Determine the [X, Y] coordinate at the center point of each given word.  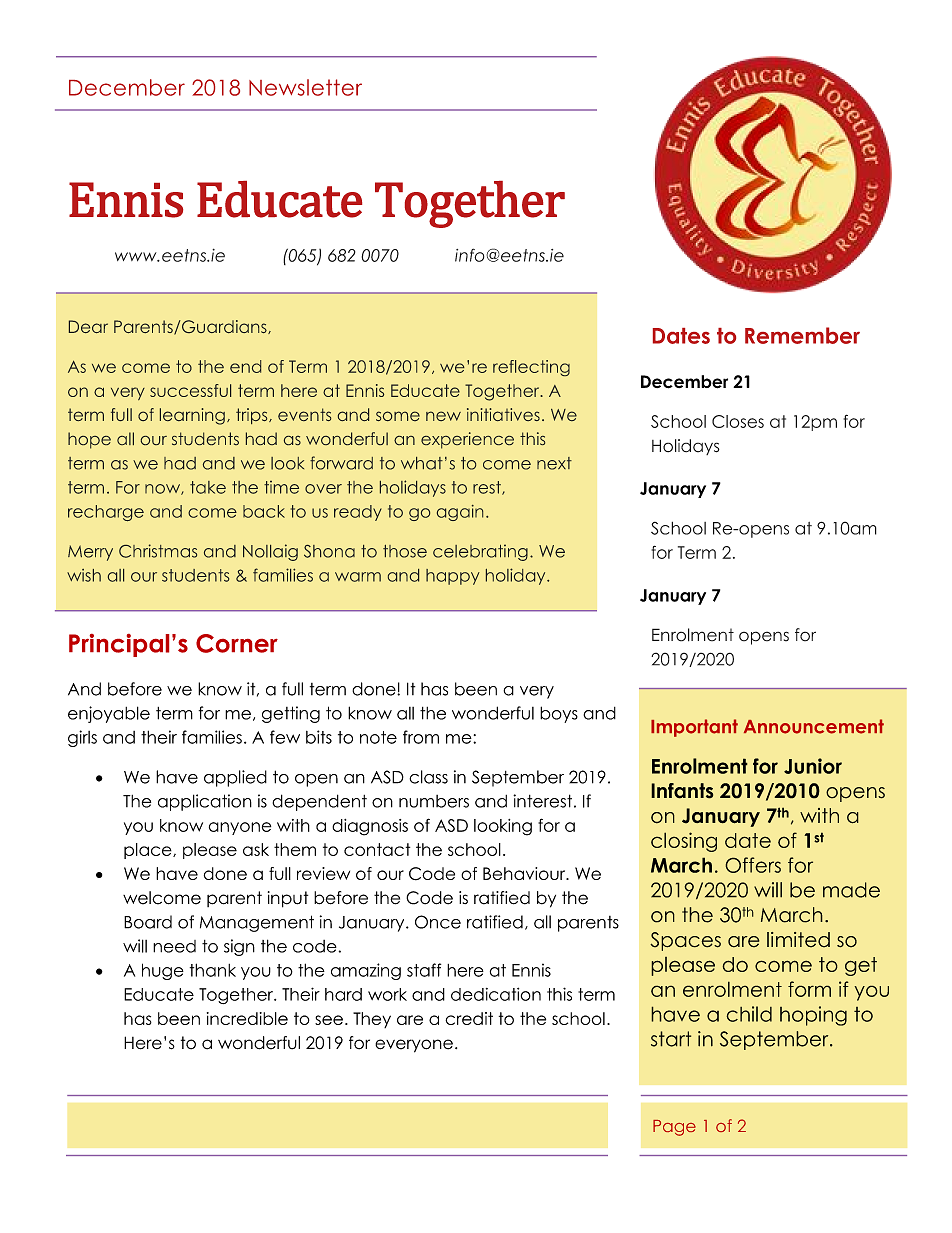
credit [469, 1018]
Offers [753, 865]
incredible [247, 1018]
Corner [237, 643]
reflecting [531, 368]
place [149, 851]
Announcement [814, 726]
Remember [802, 335]
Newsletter [305, 87]
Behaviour [525, 873]
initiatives [503, 414]
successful [190, 390]
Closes [738, 421]
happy [453, 577]
